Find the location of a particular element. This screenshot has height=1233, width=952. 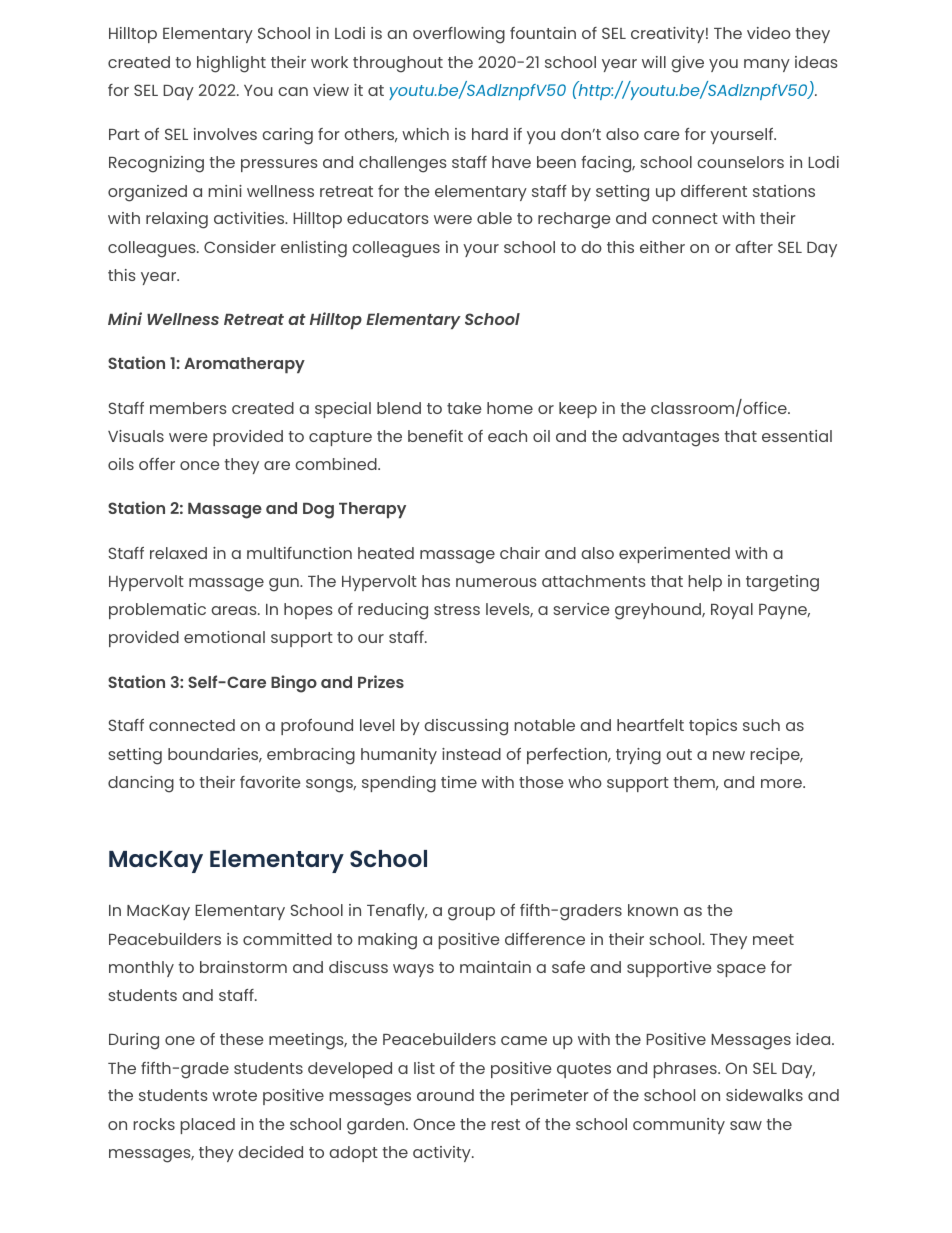

overflowing is located at coordinates (459, 35).
